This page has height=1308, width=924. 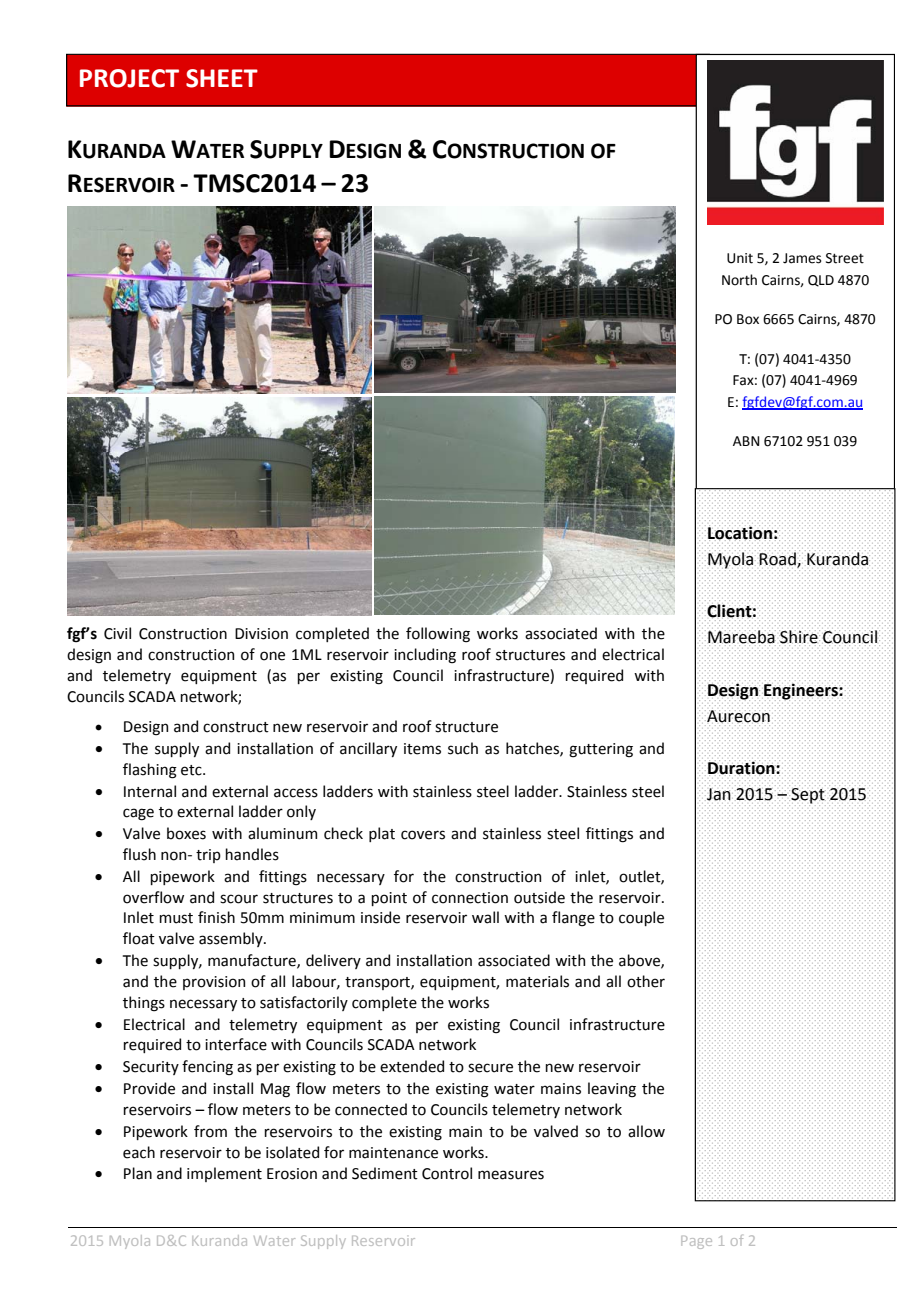 I want to click on wall, so click(x=485, y=917).
